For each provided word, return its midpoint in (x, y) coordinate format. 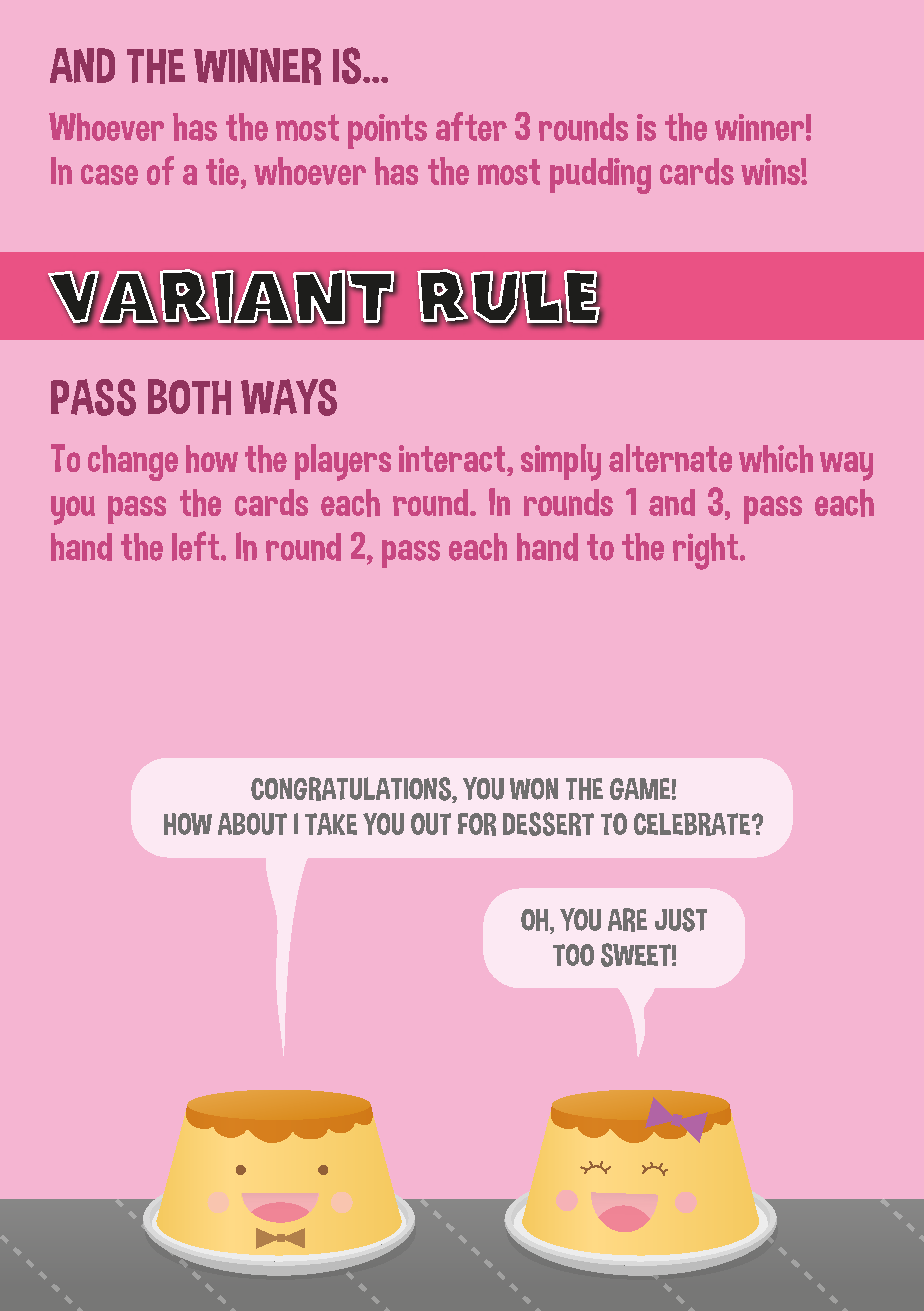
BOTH (189, 397)
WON (534, 789)
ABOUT (252, 824)
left (195, 546)
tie (222, 171)
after (471, 126)
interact (453, 458)
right (705, 551)
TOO (573, 955)
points (387, 131)
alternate (670, 458)
